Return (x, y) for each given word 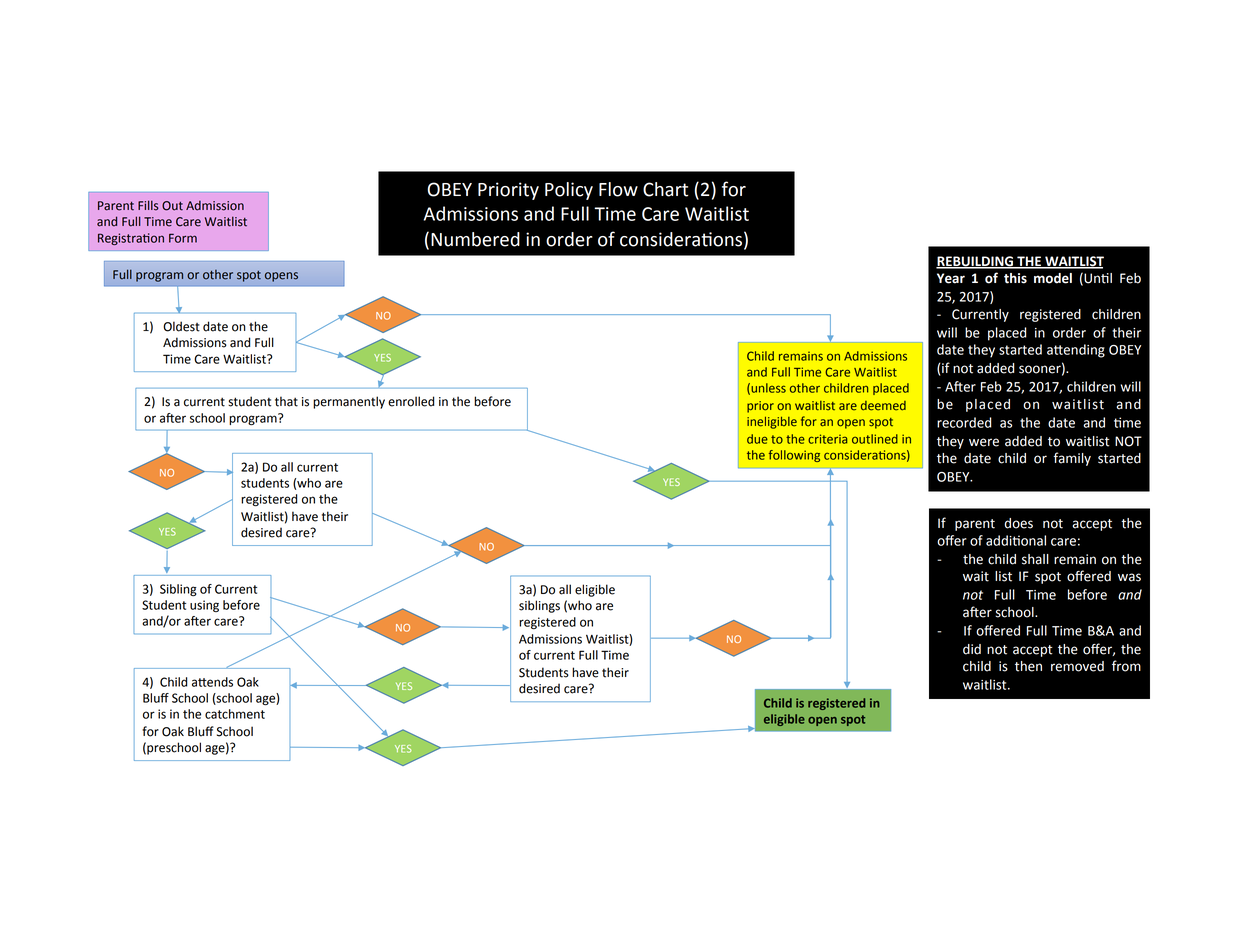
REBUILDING (976, 262)
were (984, 442)
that (286, 401)
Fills (148, 205)
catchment (235, 714)
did (972, 649)
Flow (618, 189)
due (757, 439)
